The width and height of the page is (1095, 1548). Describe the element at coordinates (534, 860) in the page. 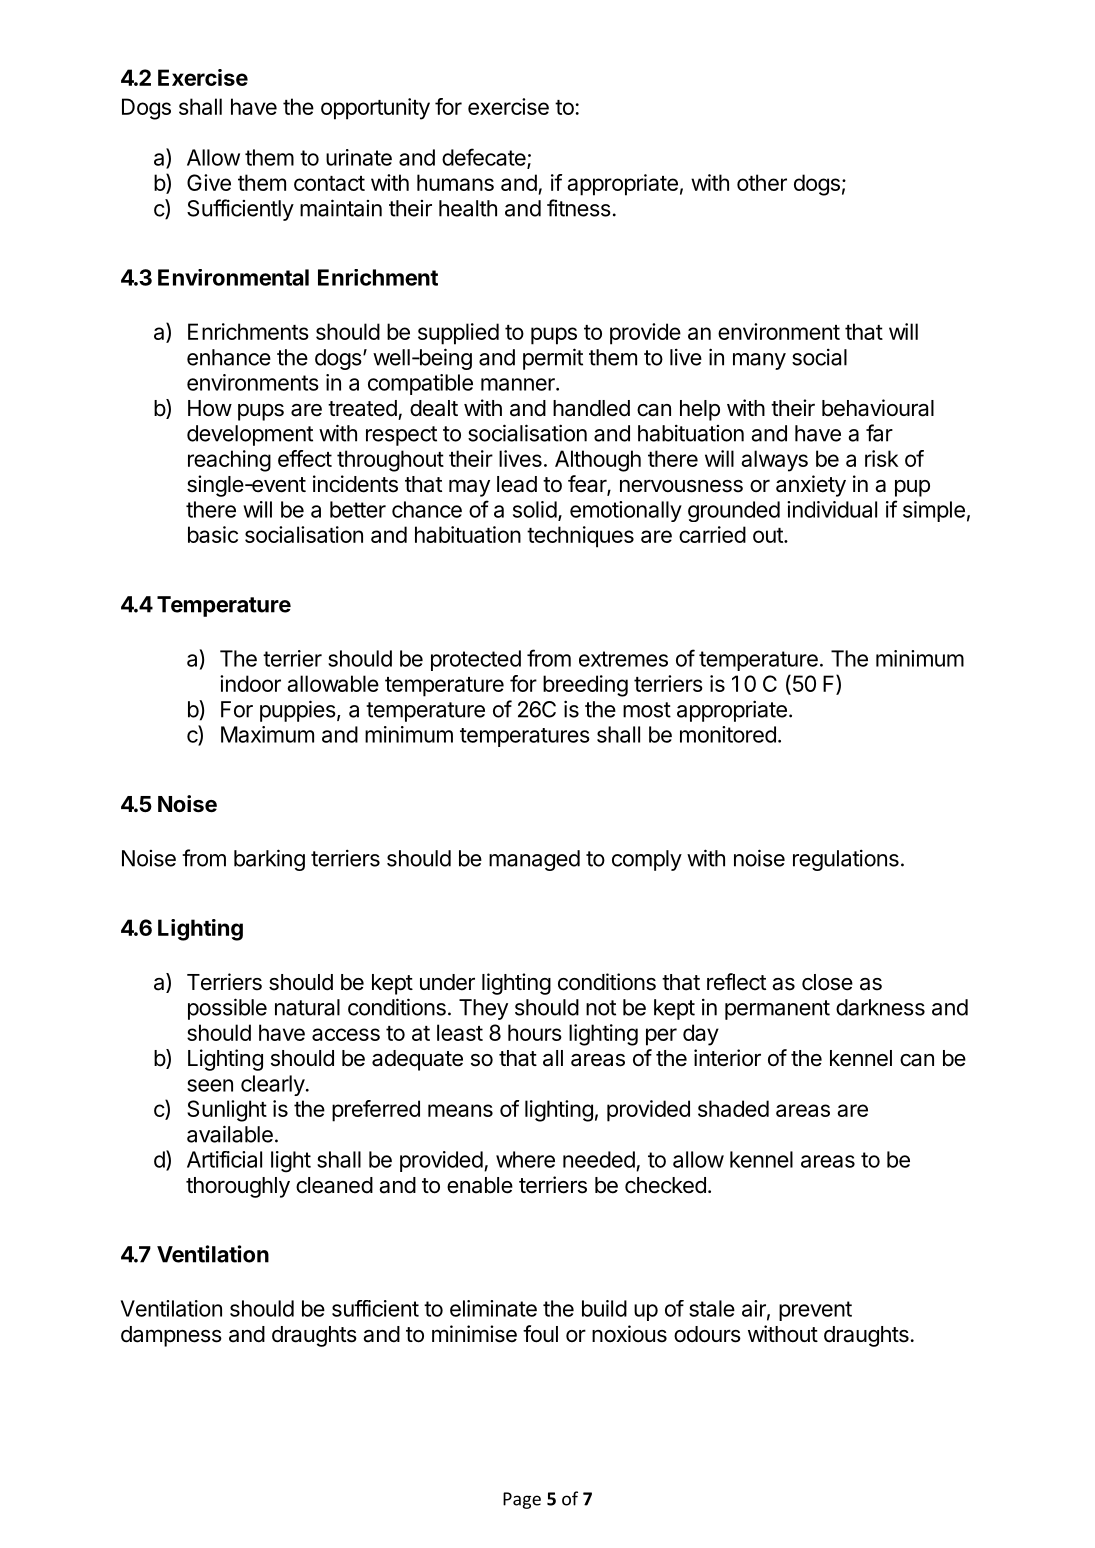

I see `managed` at that location.
